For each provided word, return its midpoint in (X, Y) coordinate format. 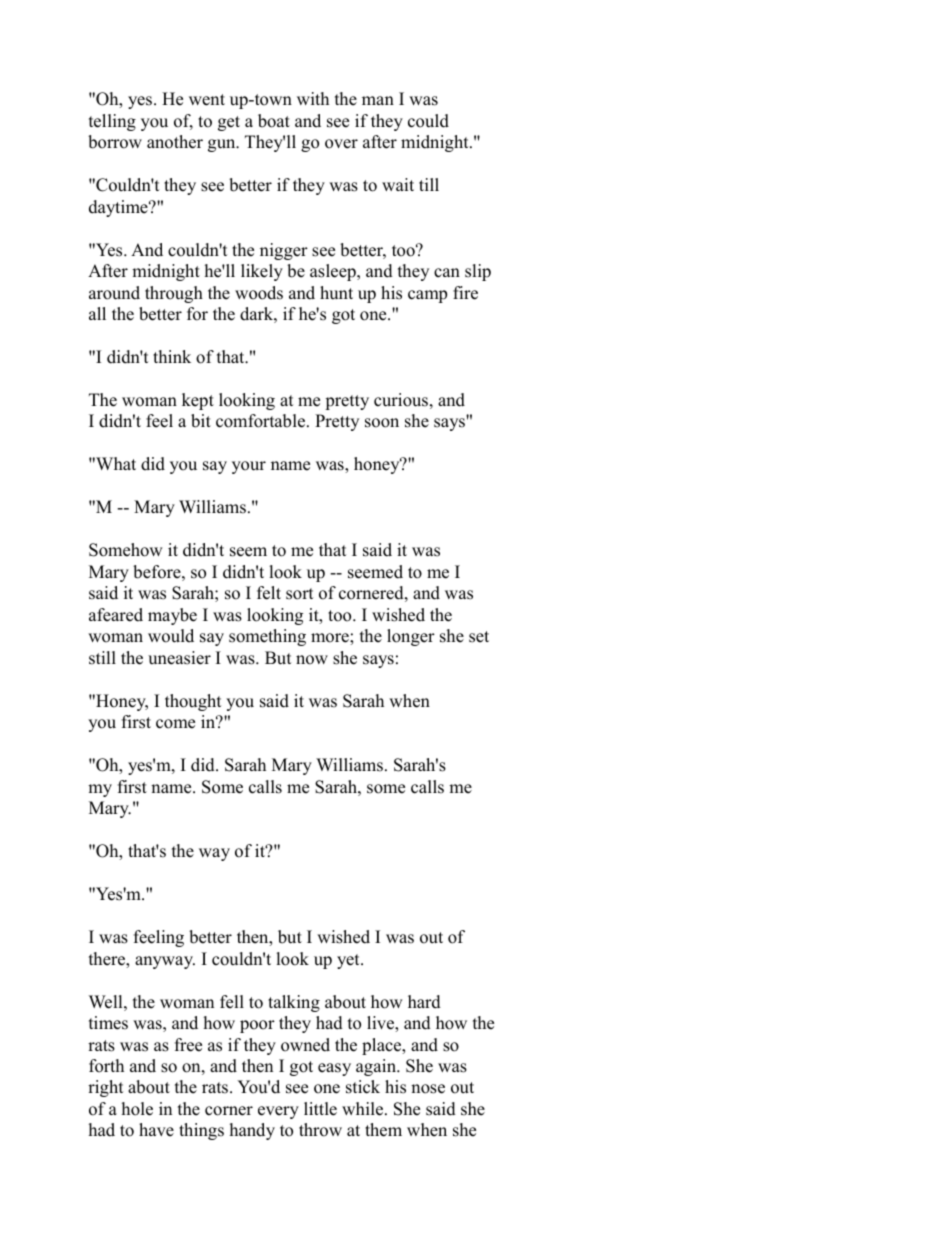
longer (411, 637)
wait (398, 184)
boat (274, 121)
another (175, 142)
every (278, 1112)
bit (201, 421)
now (312, 660)
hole (137, 1109)
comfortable (262, 421)
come (175, 724)
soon (382, 423)
